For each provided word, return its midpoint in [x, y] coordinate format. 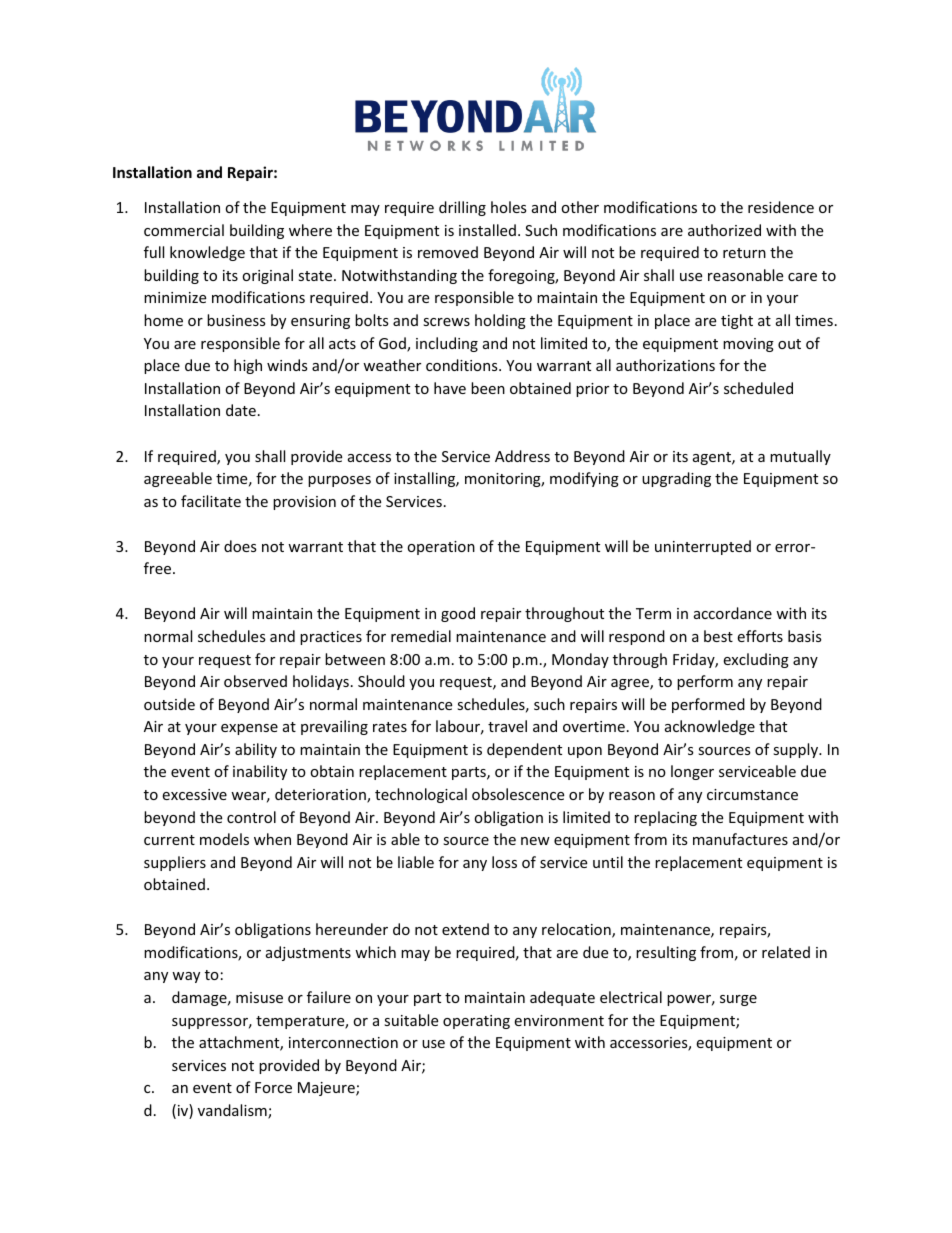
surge [738, 1000]
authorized [724, 230]
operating [476, 1022]
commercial [184, 230]
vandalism [233, 1111]
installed [487, 230]
